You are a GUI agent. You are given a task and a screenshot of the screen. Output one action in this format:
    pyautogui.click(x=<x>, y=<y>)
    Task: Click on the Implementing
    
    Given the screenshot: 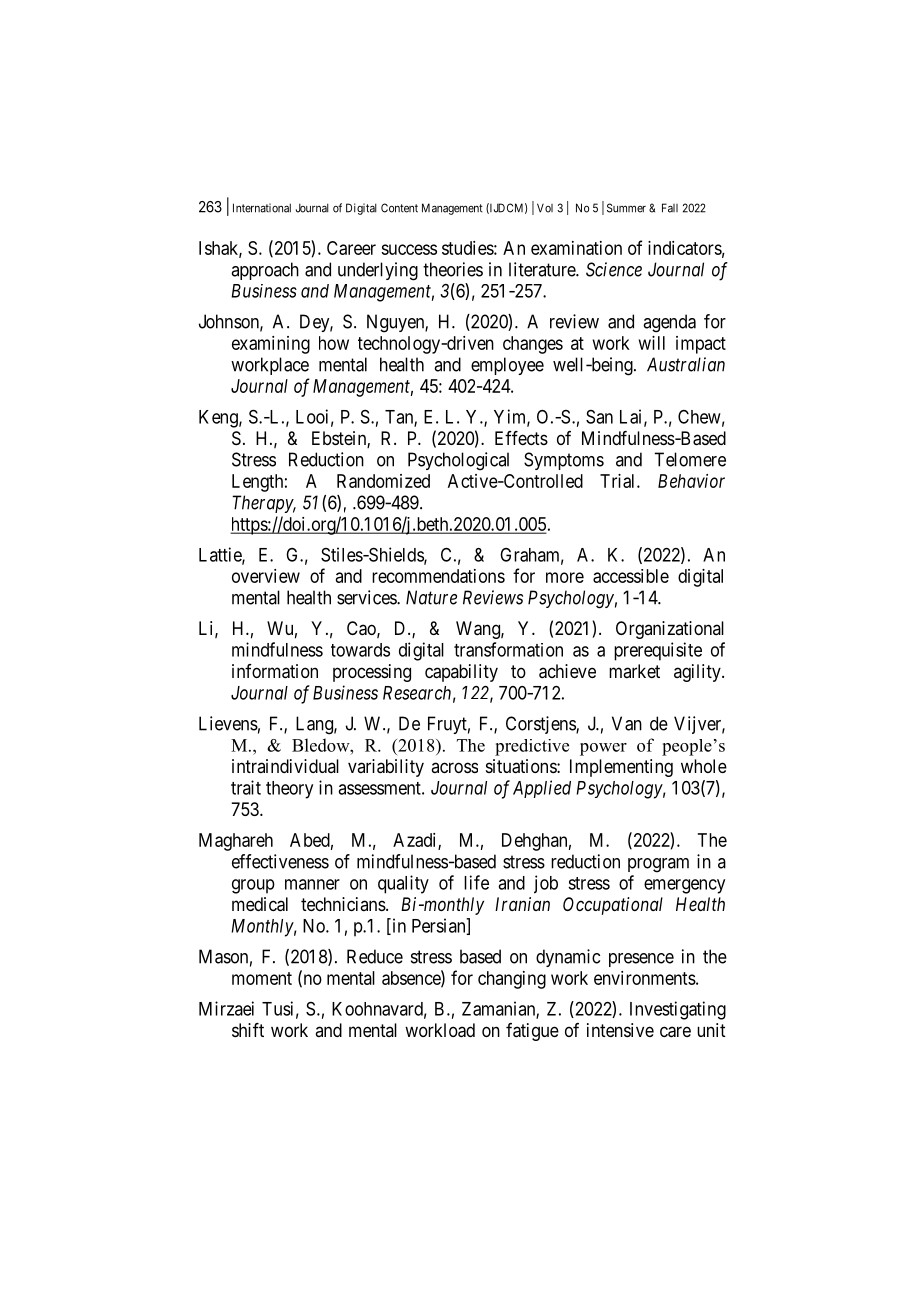 What is the action you would take?
    pyautogui.click(x=621, y=768)
